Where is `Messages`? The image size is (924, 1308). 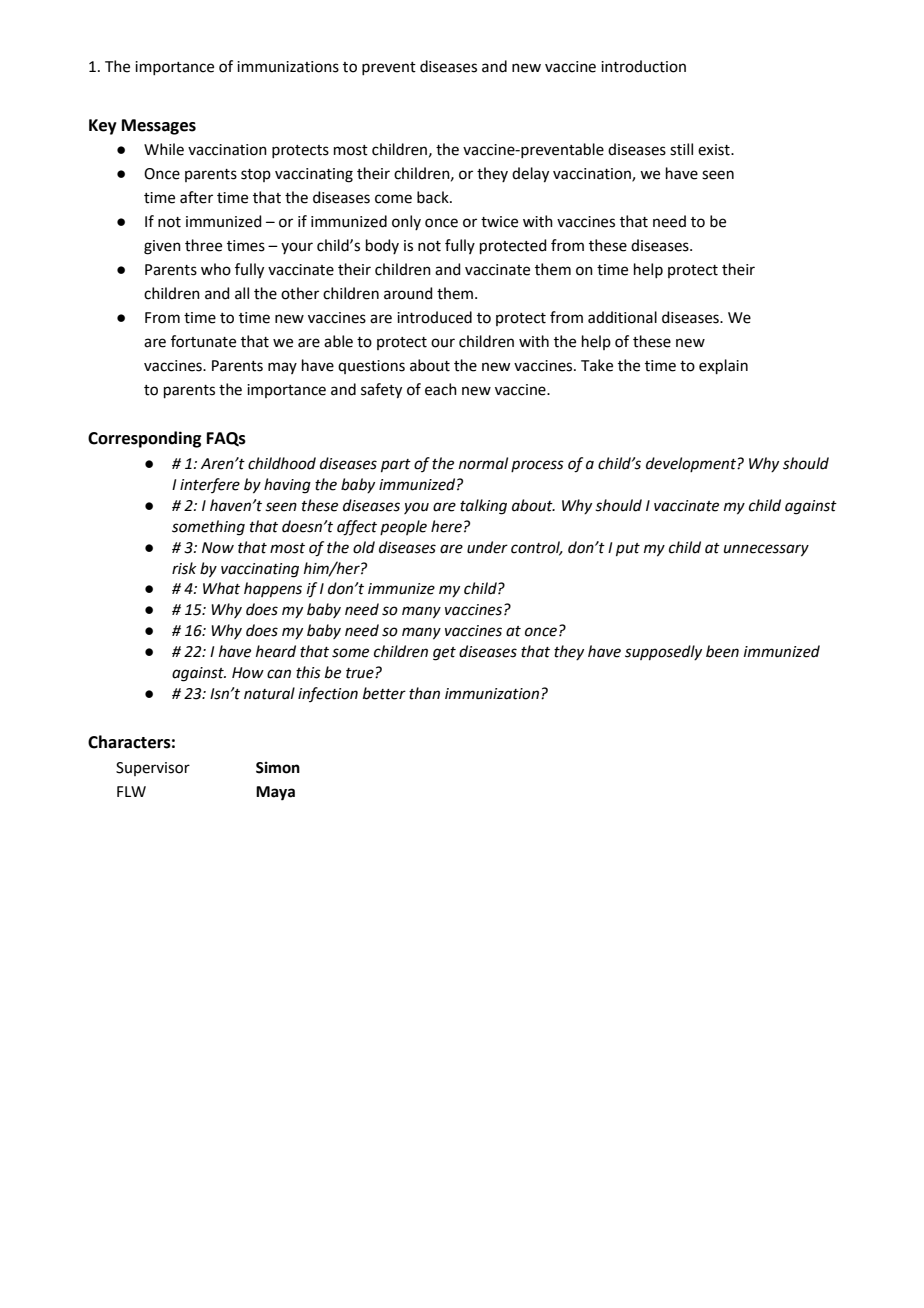
Messages is located at coordinates (159, 127).
